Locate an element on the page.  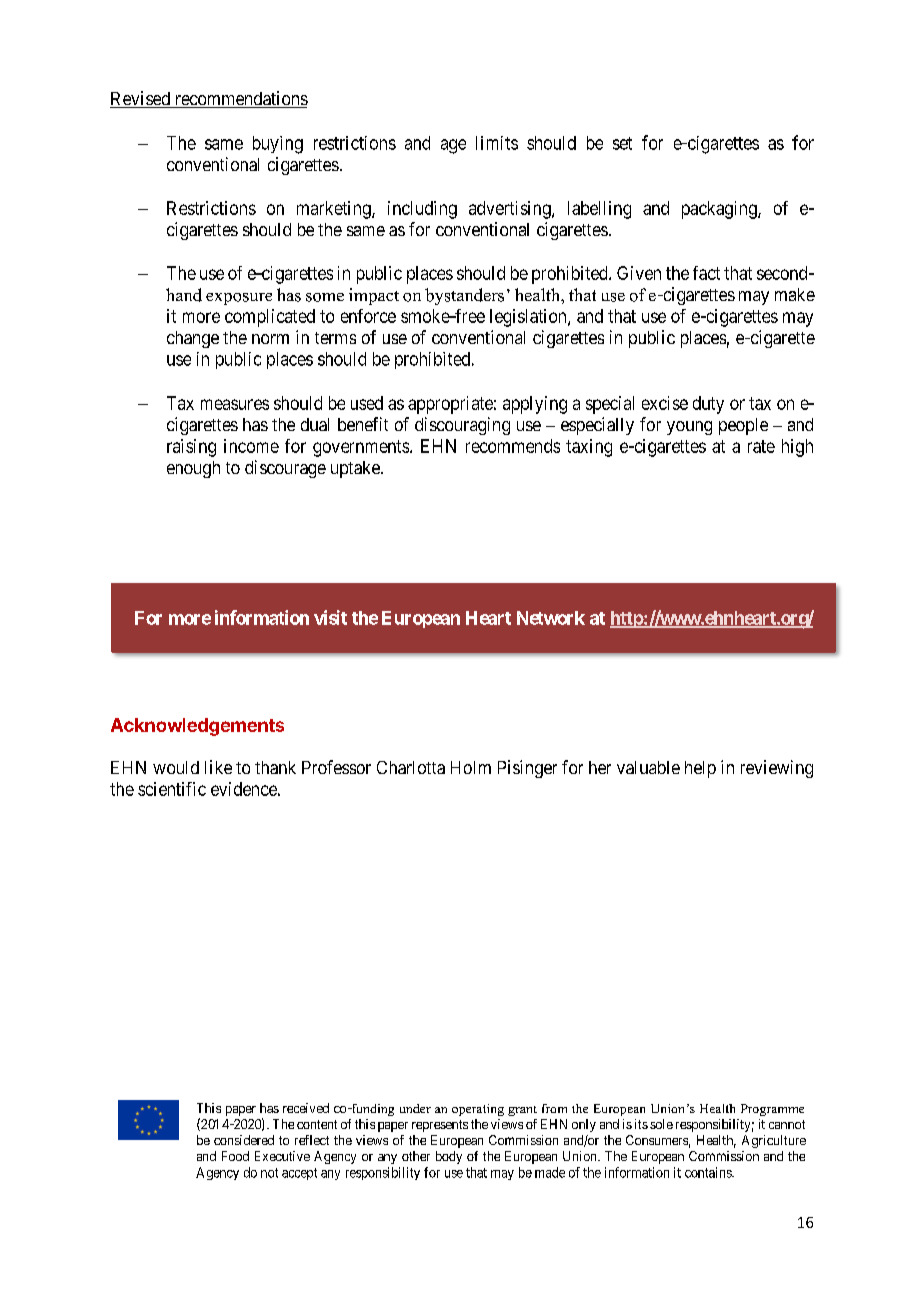
contains is located at coordinates (709, 1172).
